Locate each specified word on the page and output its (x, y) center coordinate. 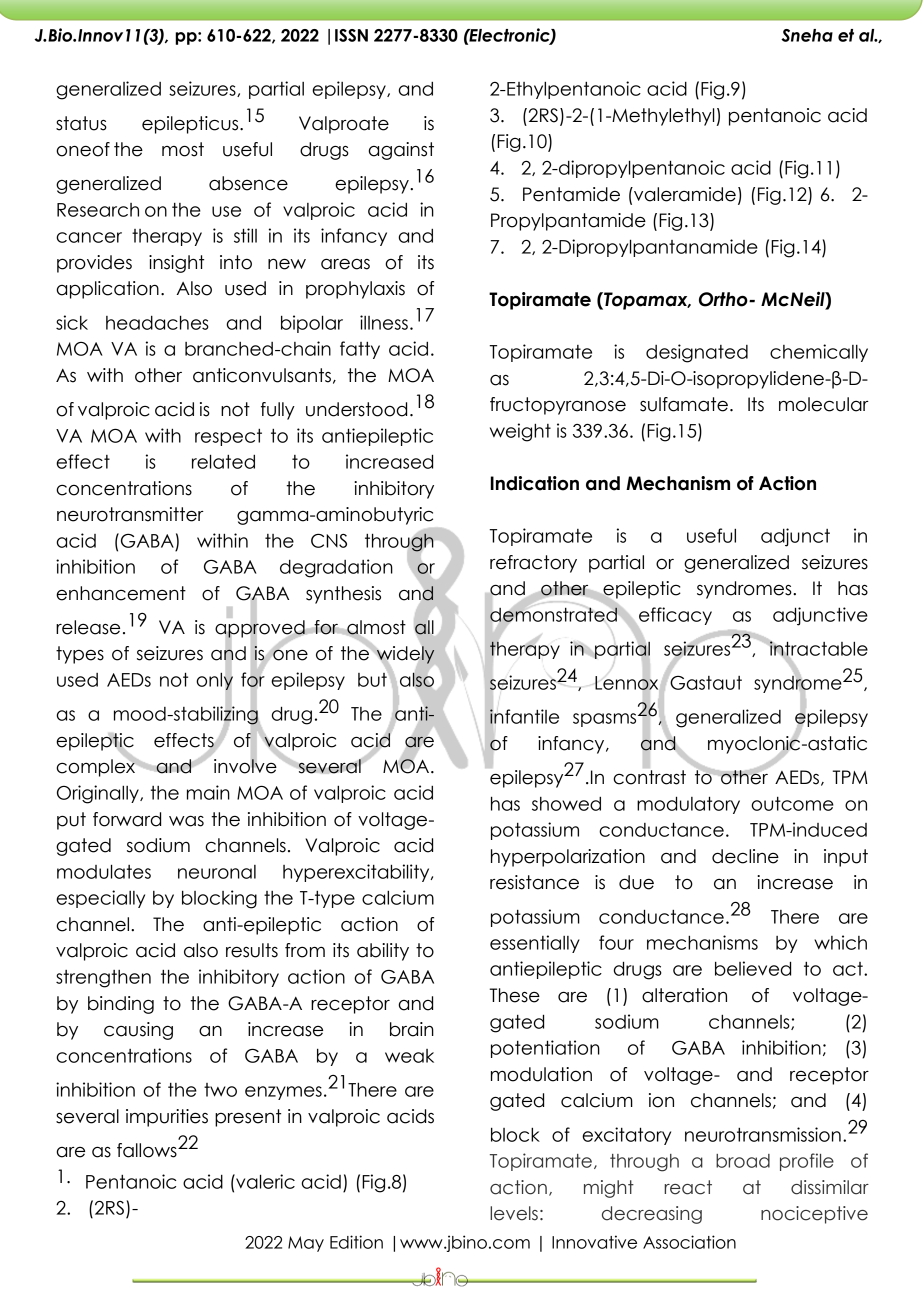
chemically (819, 353)
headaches (157, 322)
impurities (167, 1118)
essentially (535, 944)
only (214, 681)
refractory (533, 564)
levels (514, 1213)
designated (697, 353)
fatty (360, 350)
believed (753, 968)
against (401, 151)
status (81, 123)
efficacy (674, 617)
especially (100, 899)
